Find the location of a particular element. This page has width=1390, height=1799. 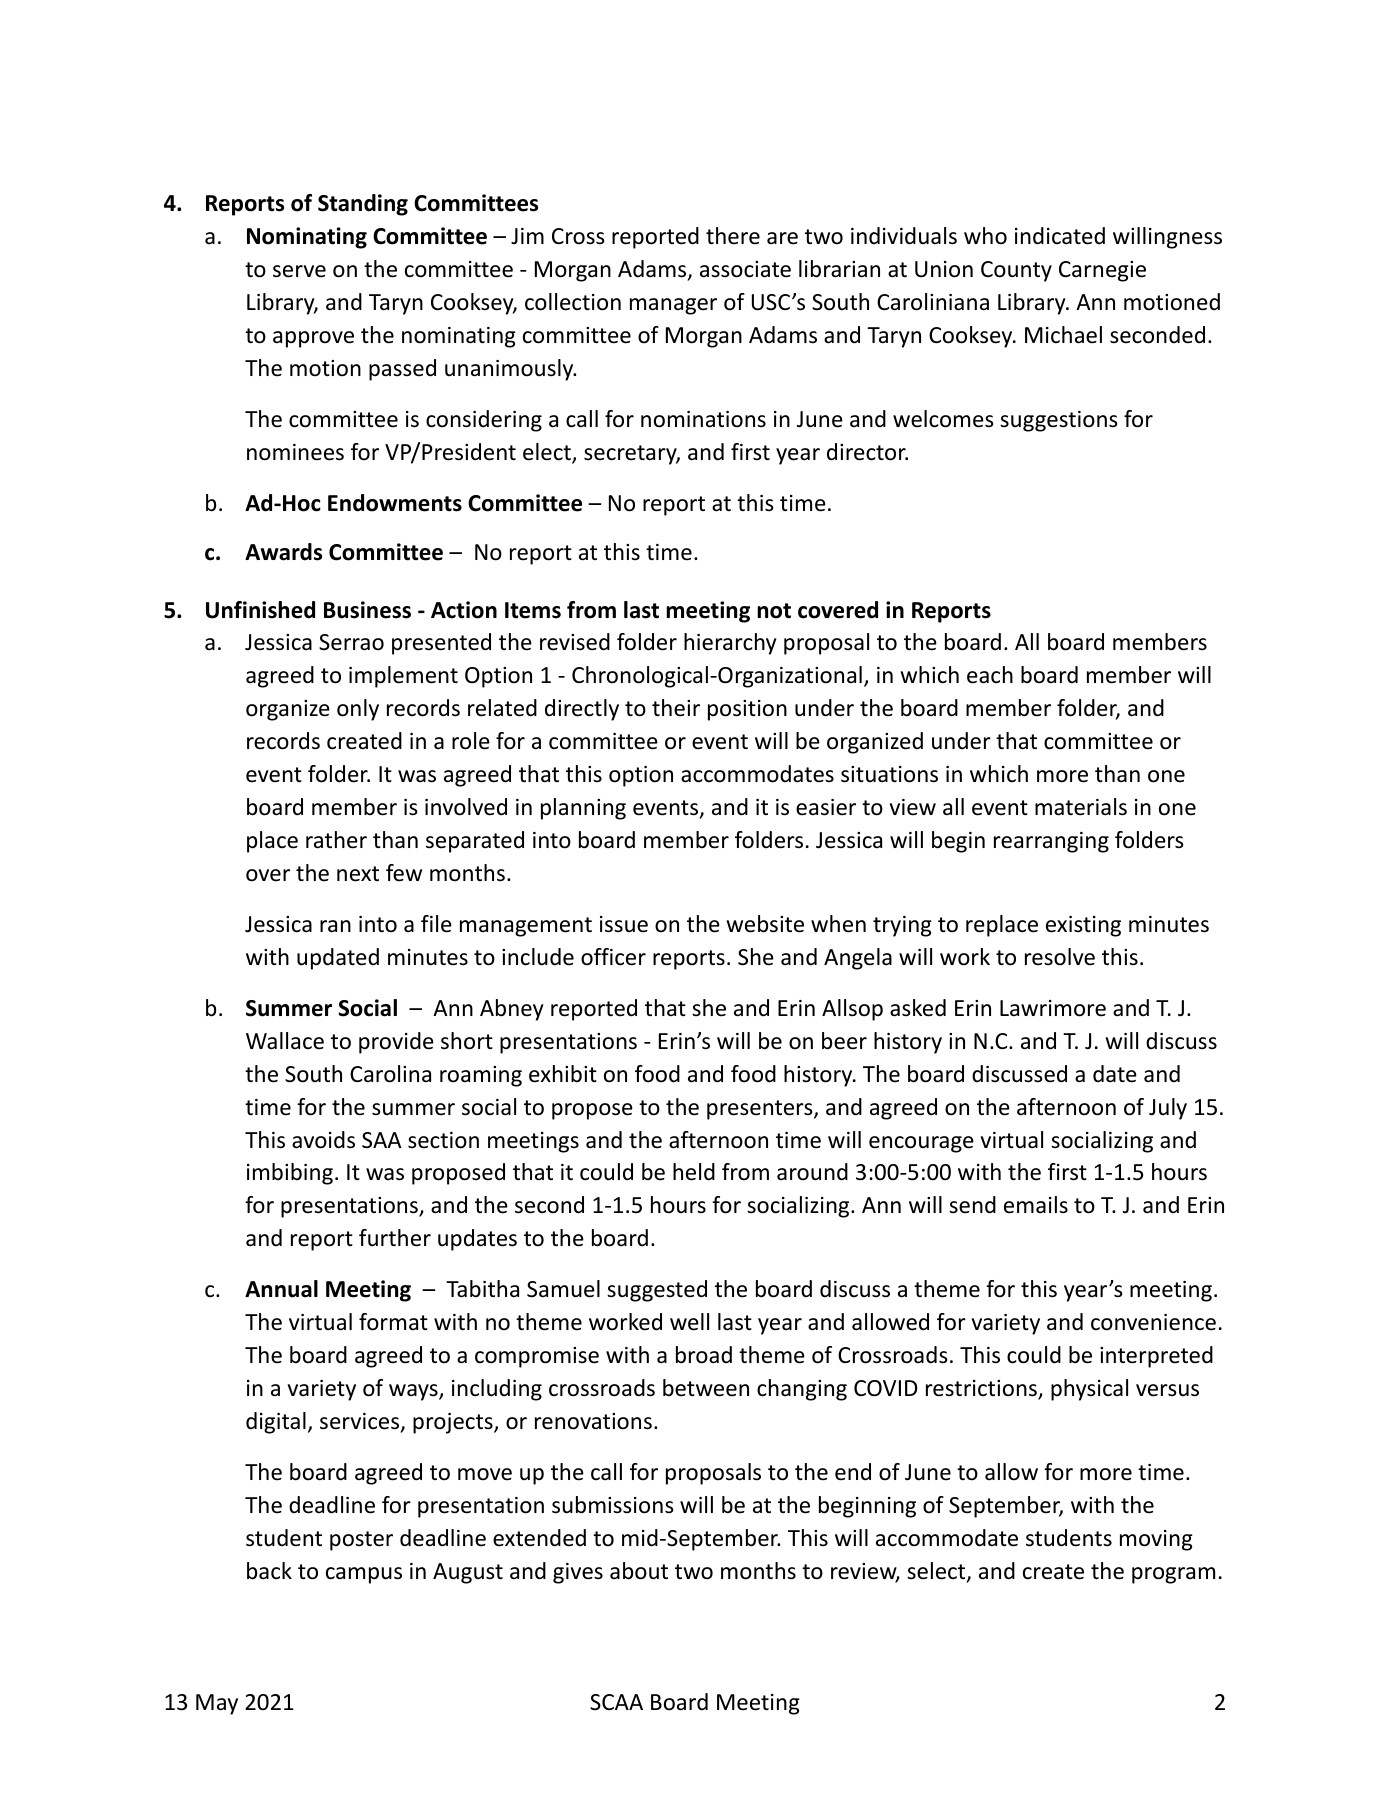

materials is located at coordinates (1081, 807).
